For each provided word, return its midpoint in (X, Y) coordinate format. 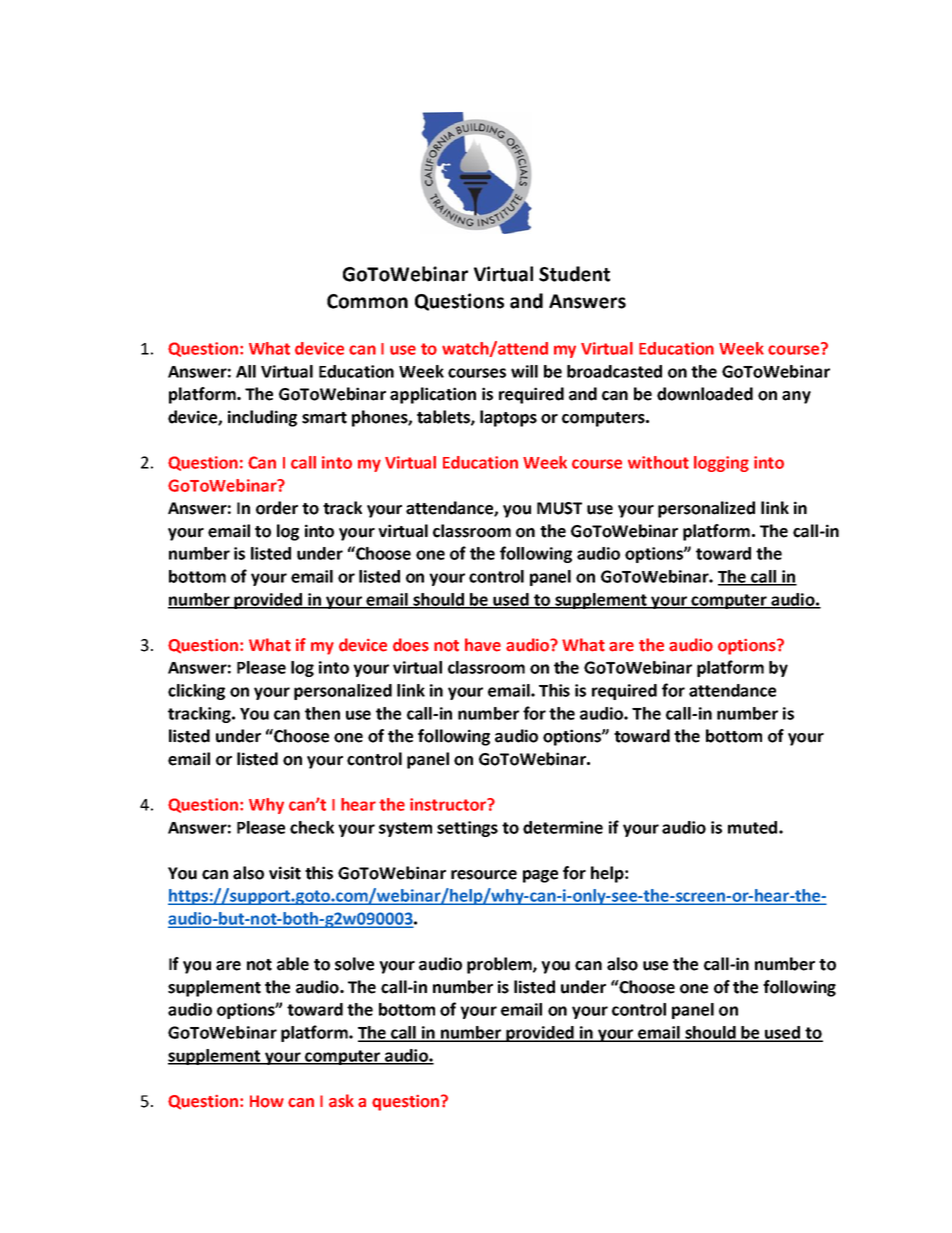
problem (500, 965)
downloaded (705, 394)
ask (341, 1101)
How (267, 1101)
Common (367, 301)
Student (574, 274)
